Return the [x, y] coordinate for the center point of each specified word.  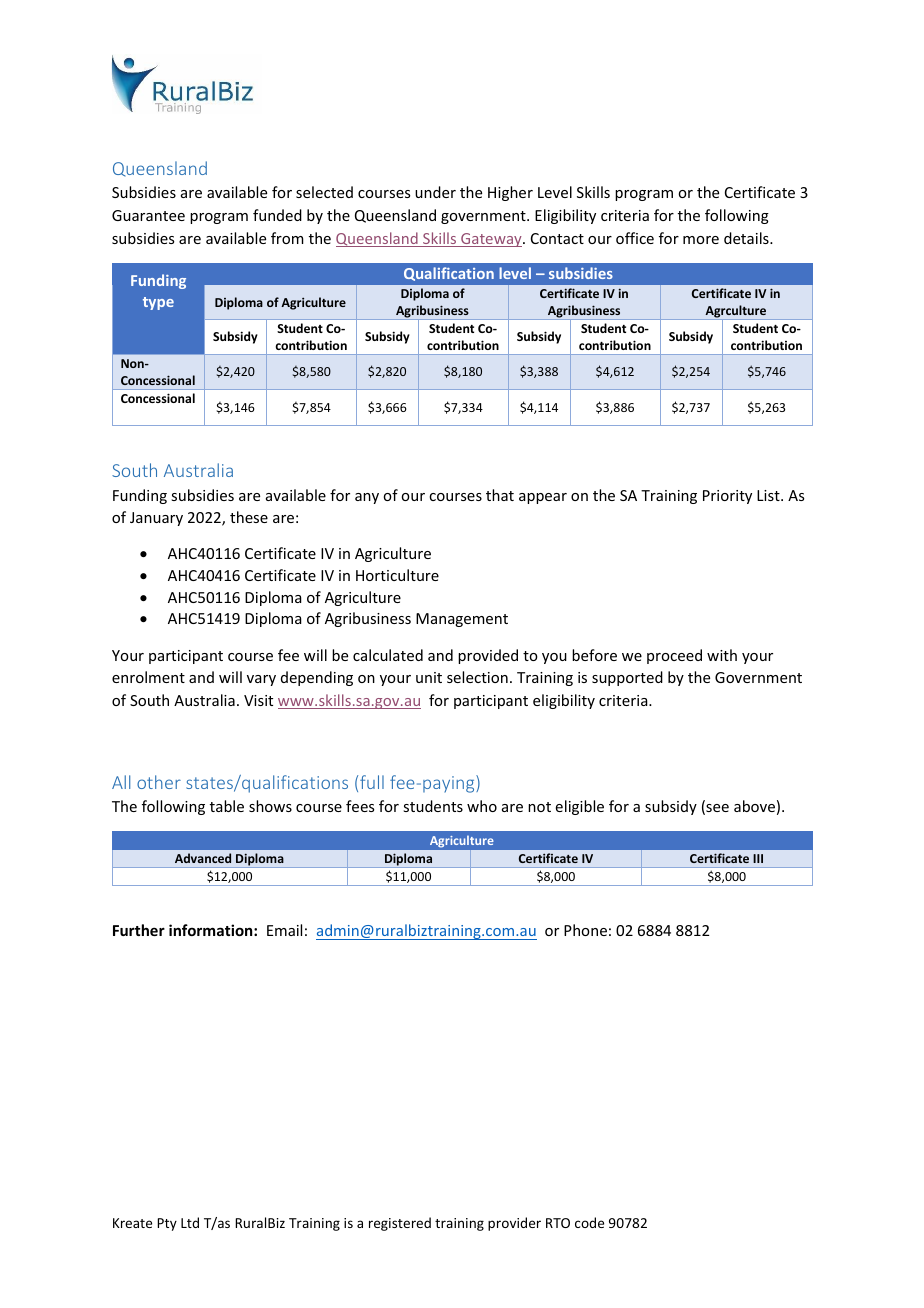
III [758, 858]
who [482, 806]
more [701, 240]
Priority [727, 497]
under [435, 192]
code [589, 1222]
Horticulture [397, 575]
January [156, 519]
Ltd [190, 1222]
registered [400, 1224]
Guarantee [148, 215]
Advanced [203, 858]
